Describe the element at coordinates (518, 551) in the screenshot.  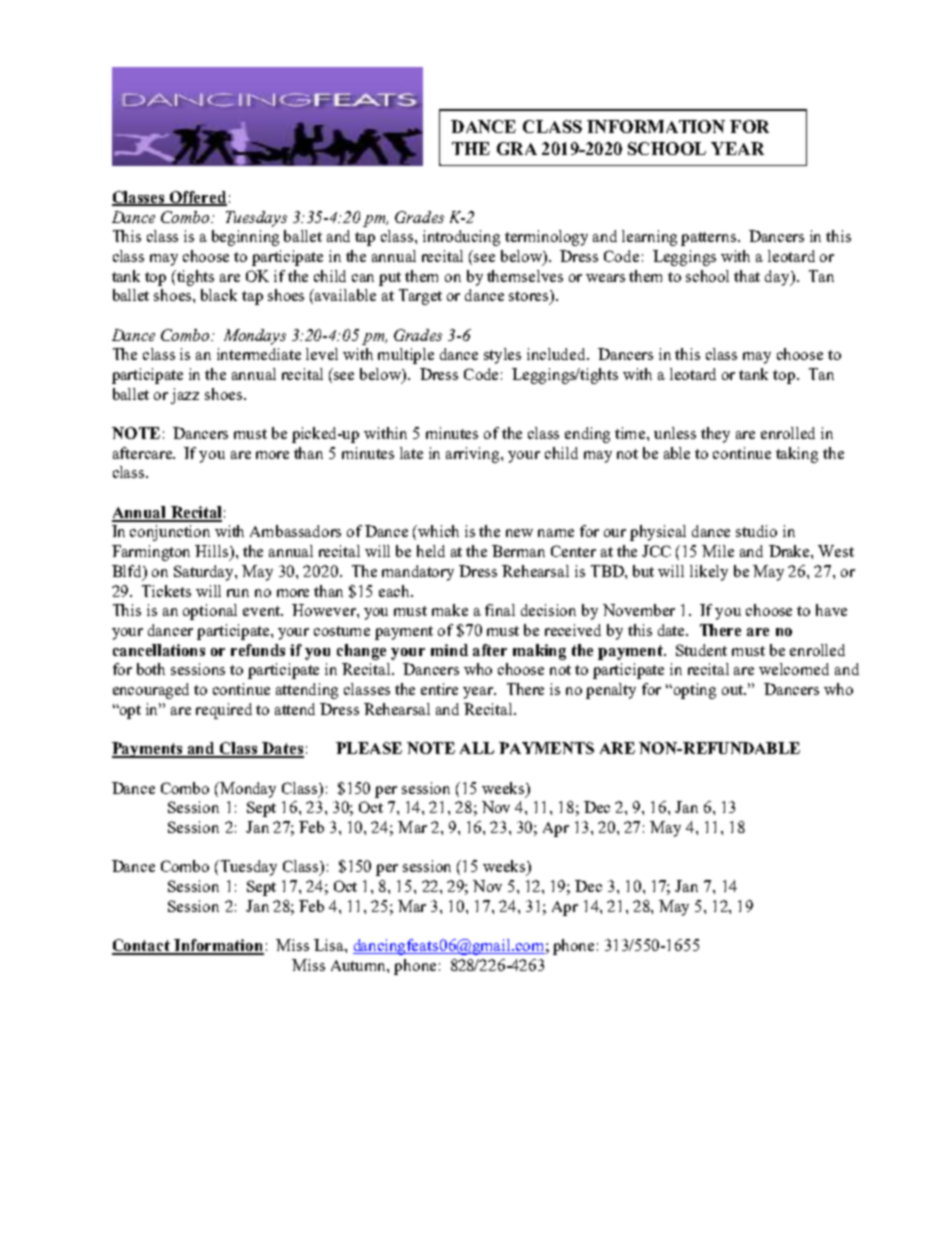
I see `Berman` at that location.
